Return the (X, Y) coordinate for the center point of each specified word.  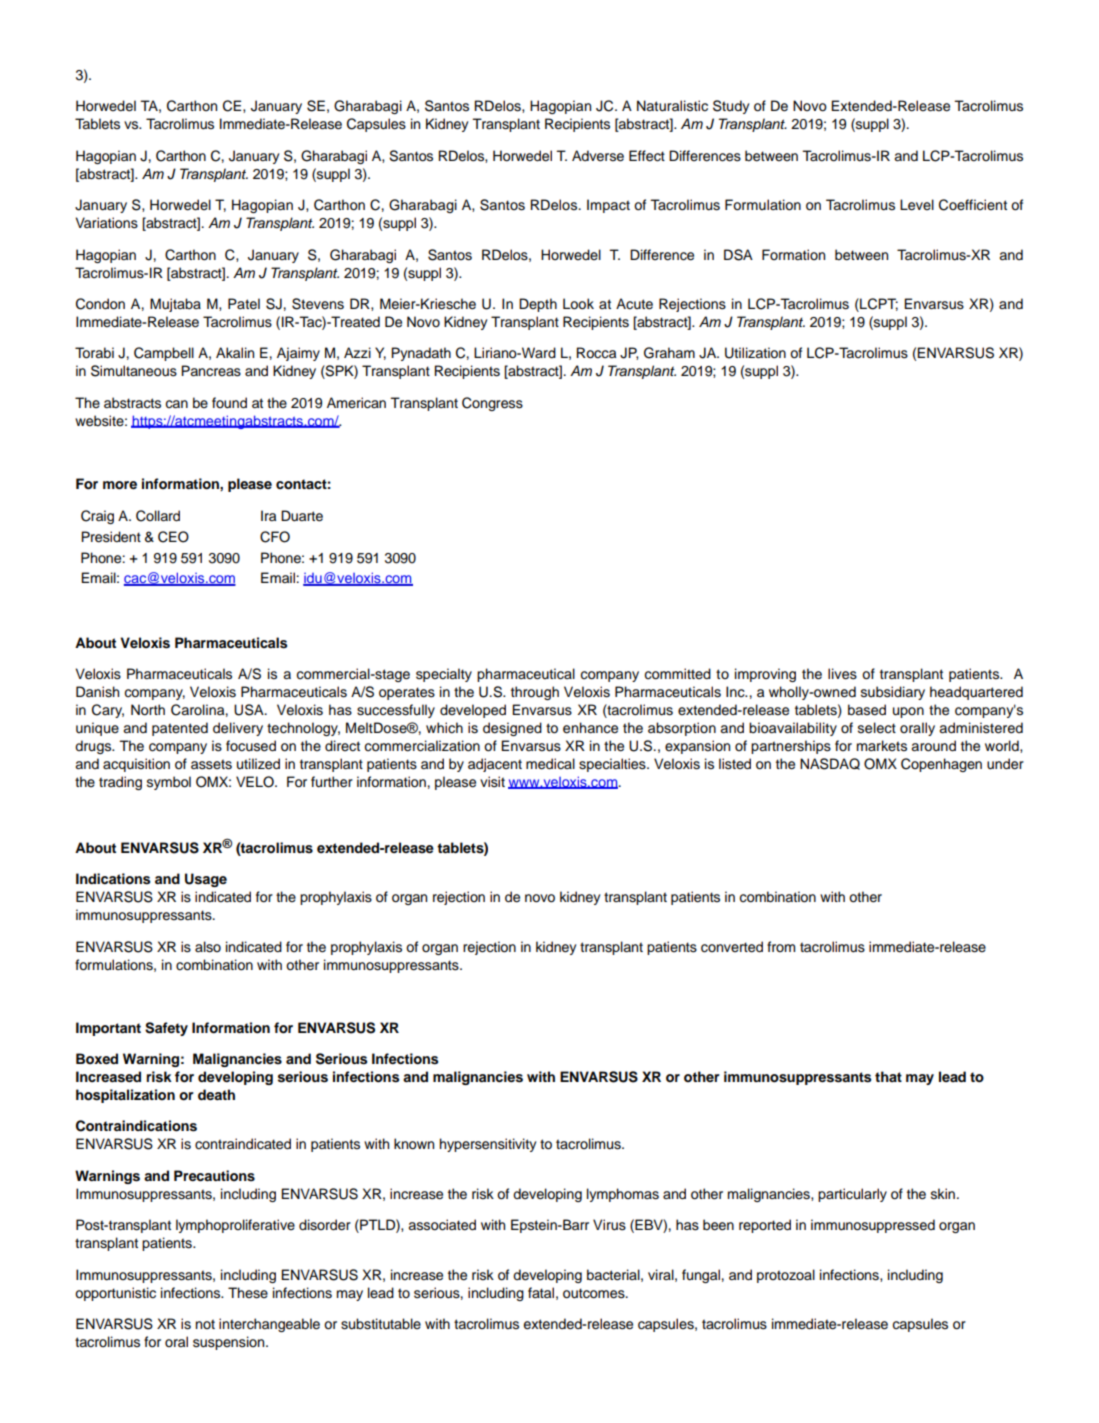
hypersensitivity (488, 1145)
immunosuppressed (873, 1226)
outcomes (595, 1293)
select (877, 728)
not (205, 1324)
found (229, 403)
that (888, 1076)
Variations (106, 223)
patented (180, 729)
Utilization (755, 353)
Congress (492, 404)
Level (917, 205)
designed (512, 729)
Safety (166, 1029)
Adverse (598, 156)
